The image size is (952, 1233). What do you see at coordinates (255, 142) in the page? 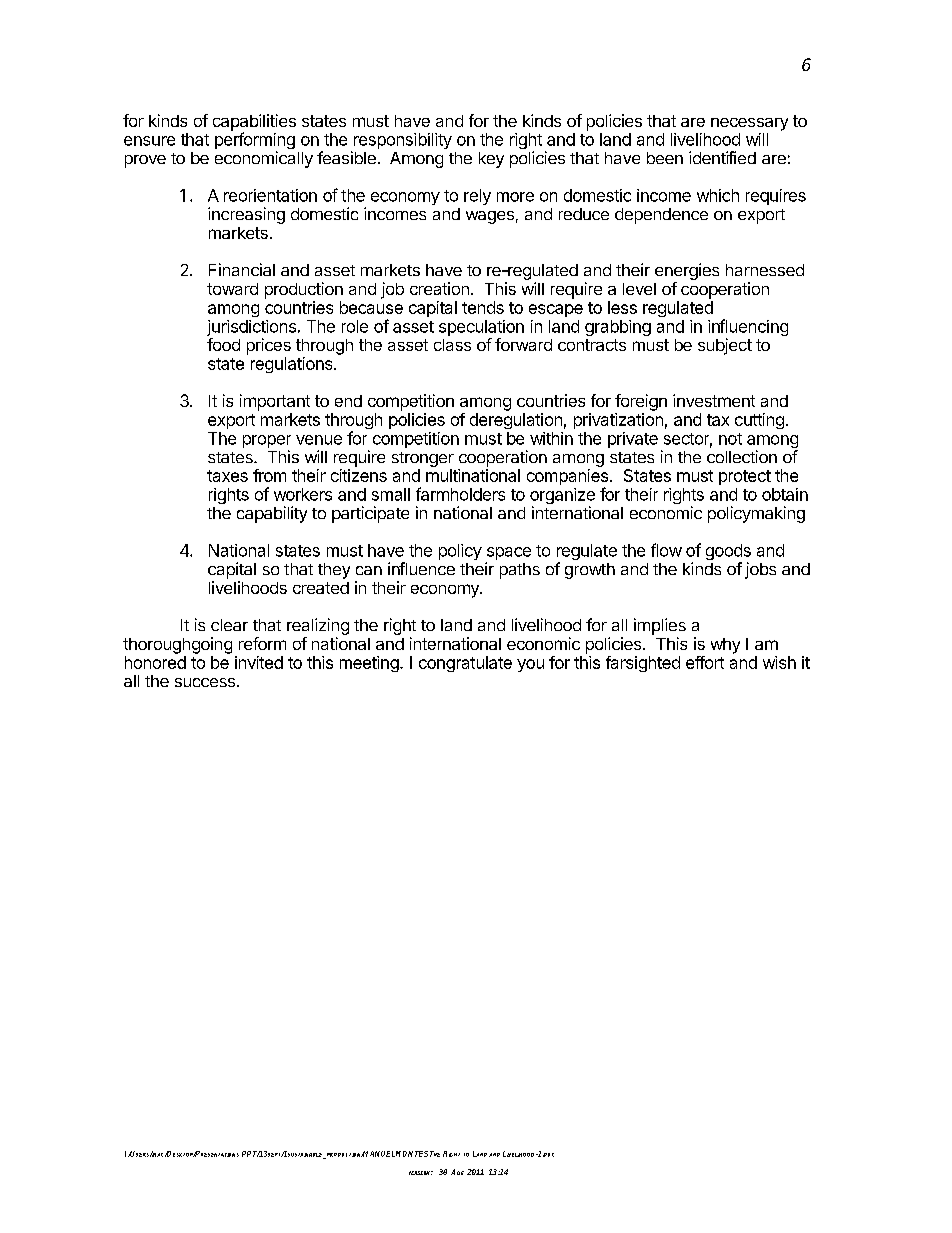
I see `performing` at bounding box center [255, 142].
